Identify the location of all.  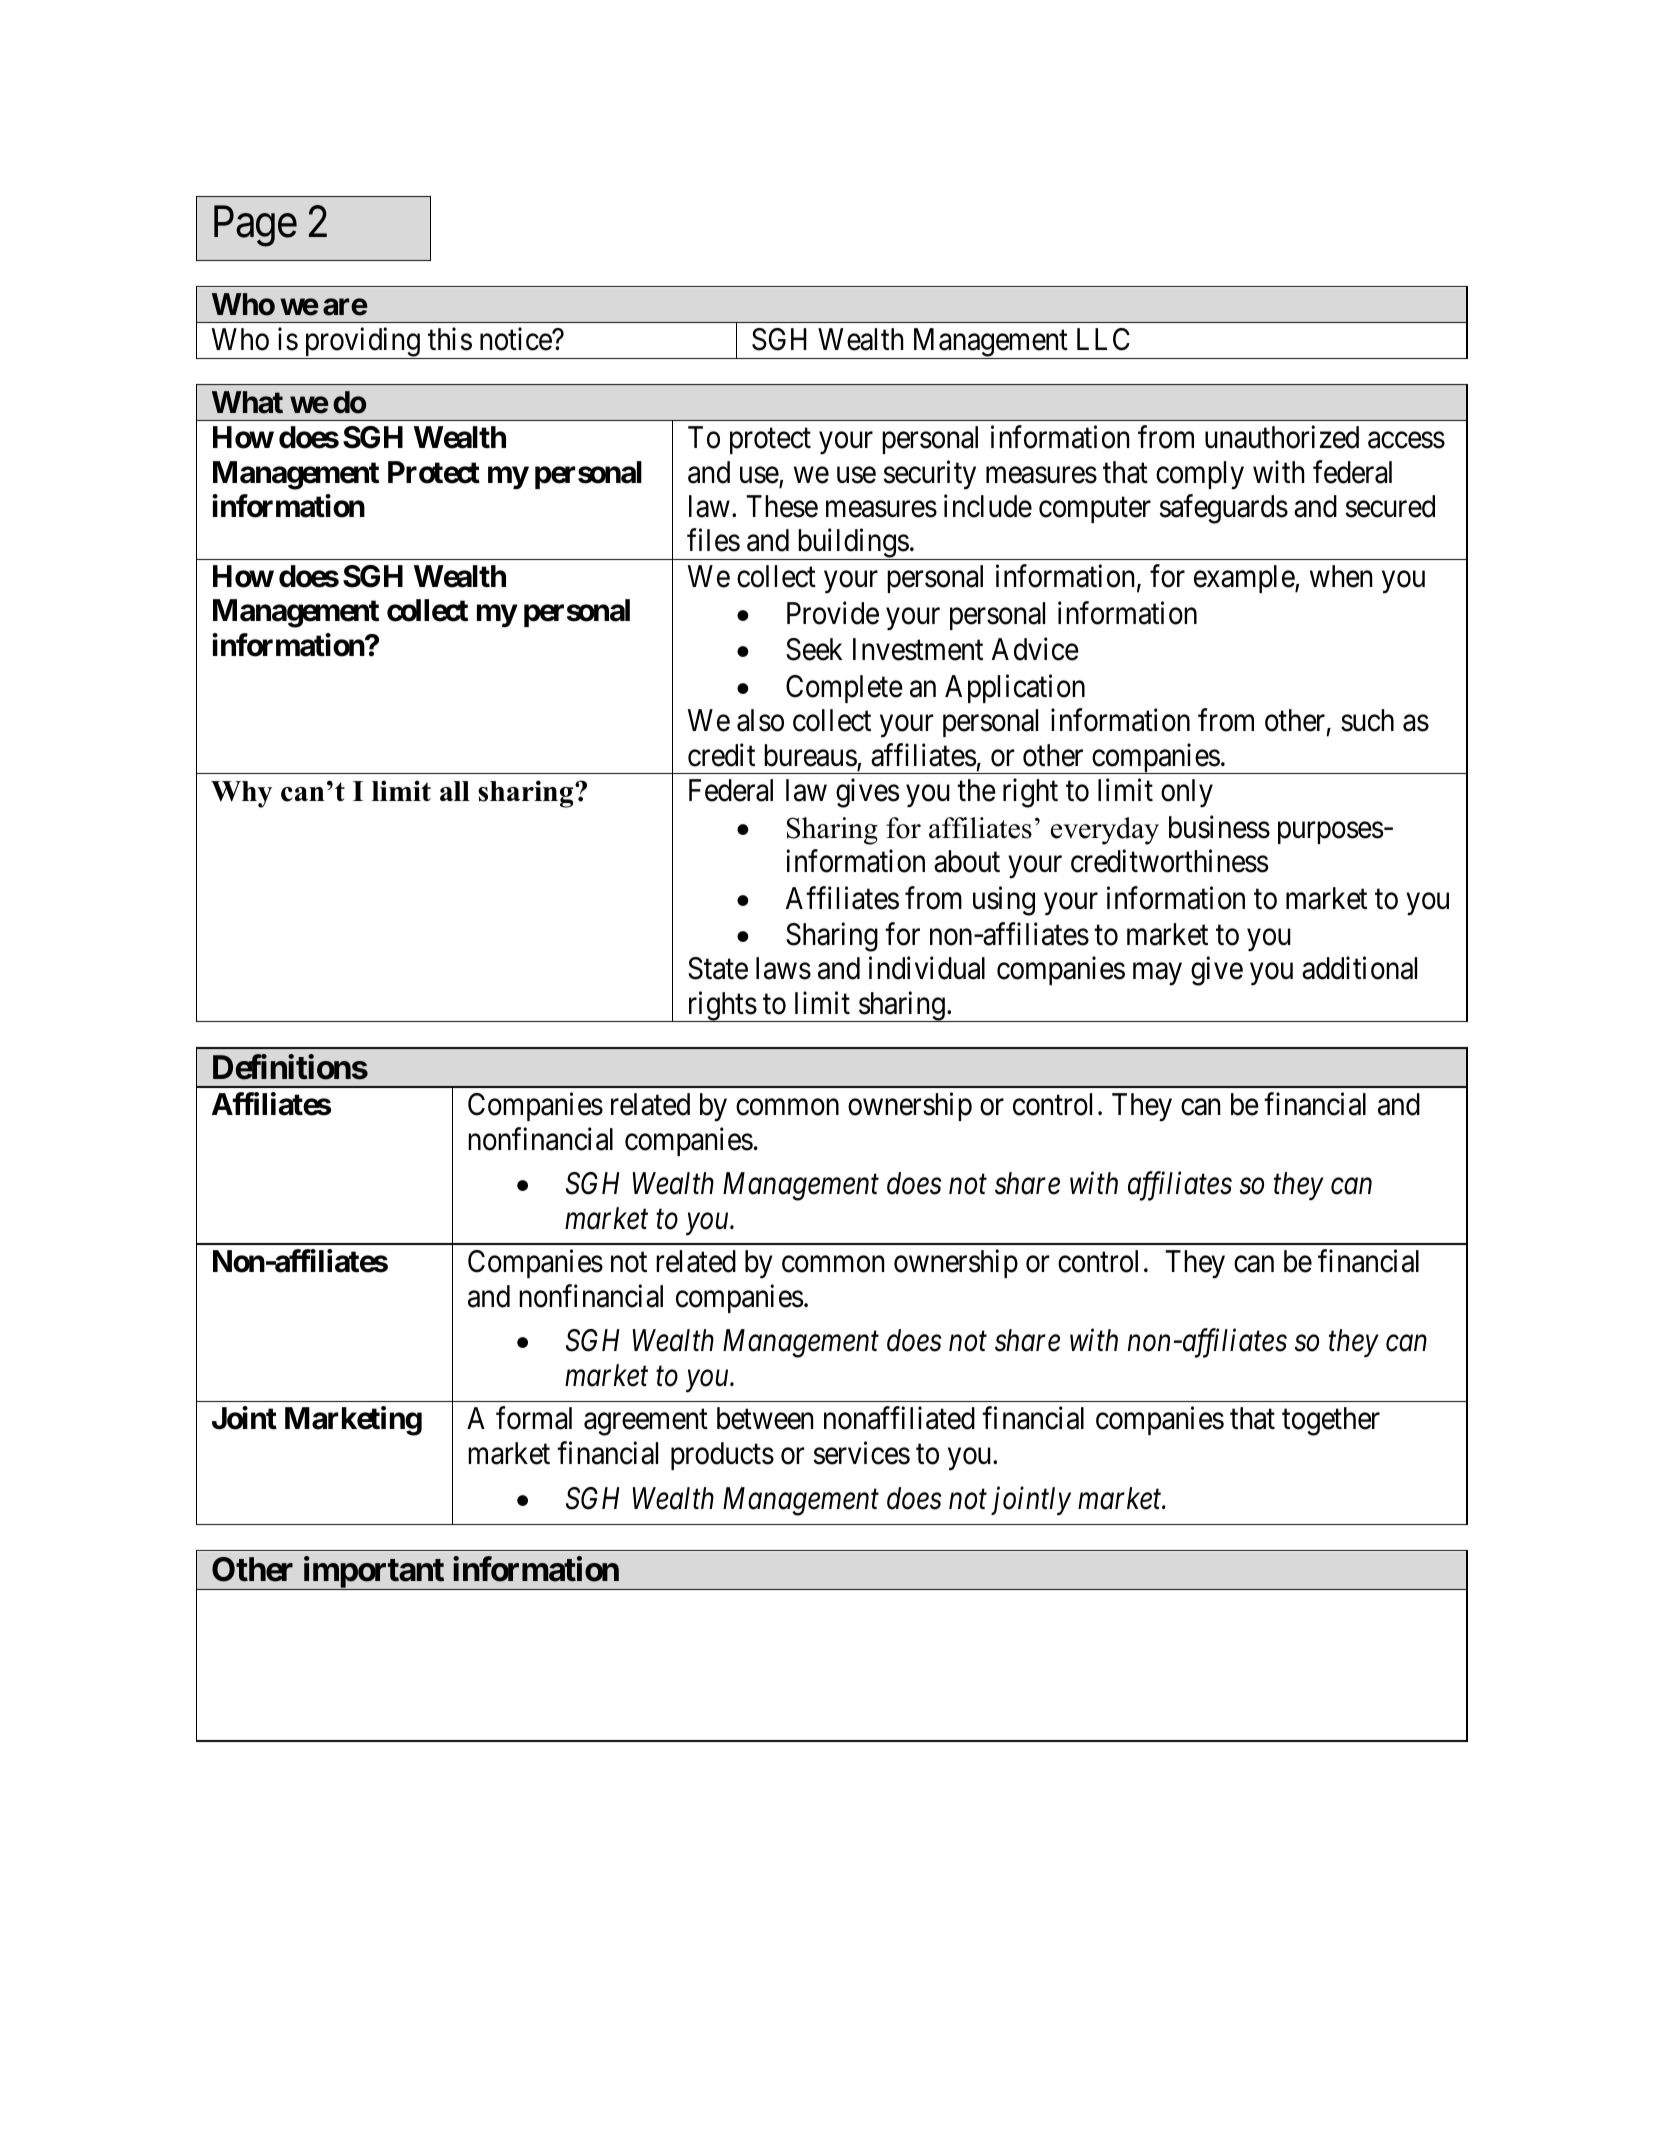
(455, 791).
